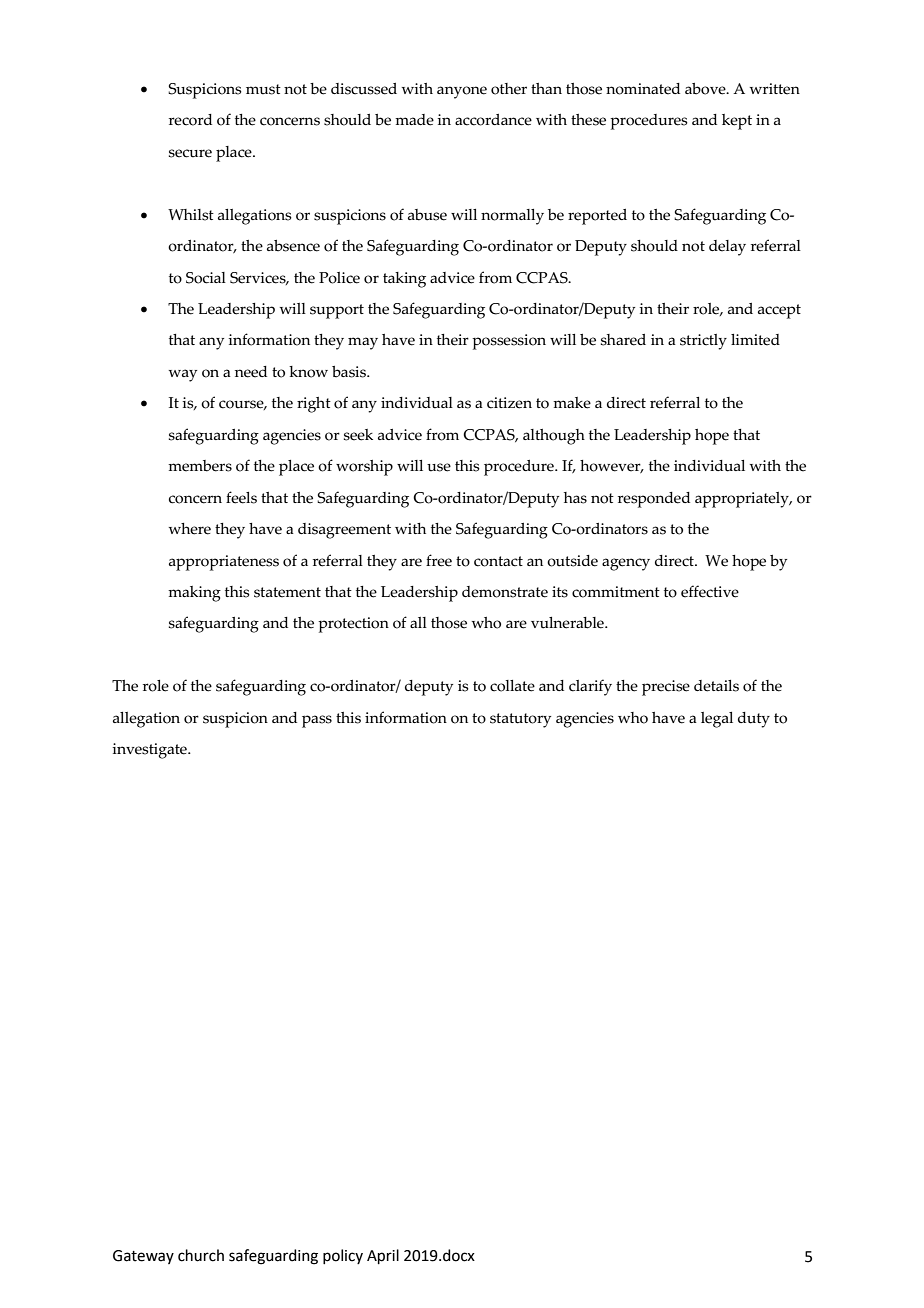 The width and height of the screenshot is (924, 1308). I want to click on legal, so click(717, 720).
